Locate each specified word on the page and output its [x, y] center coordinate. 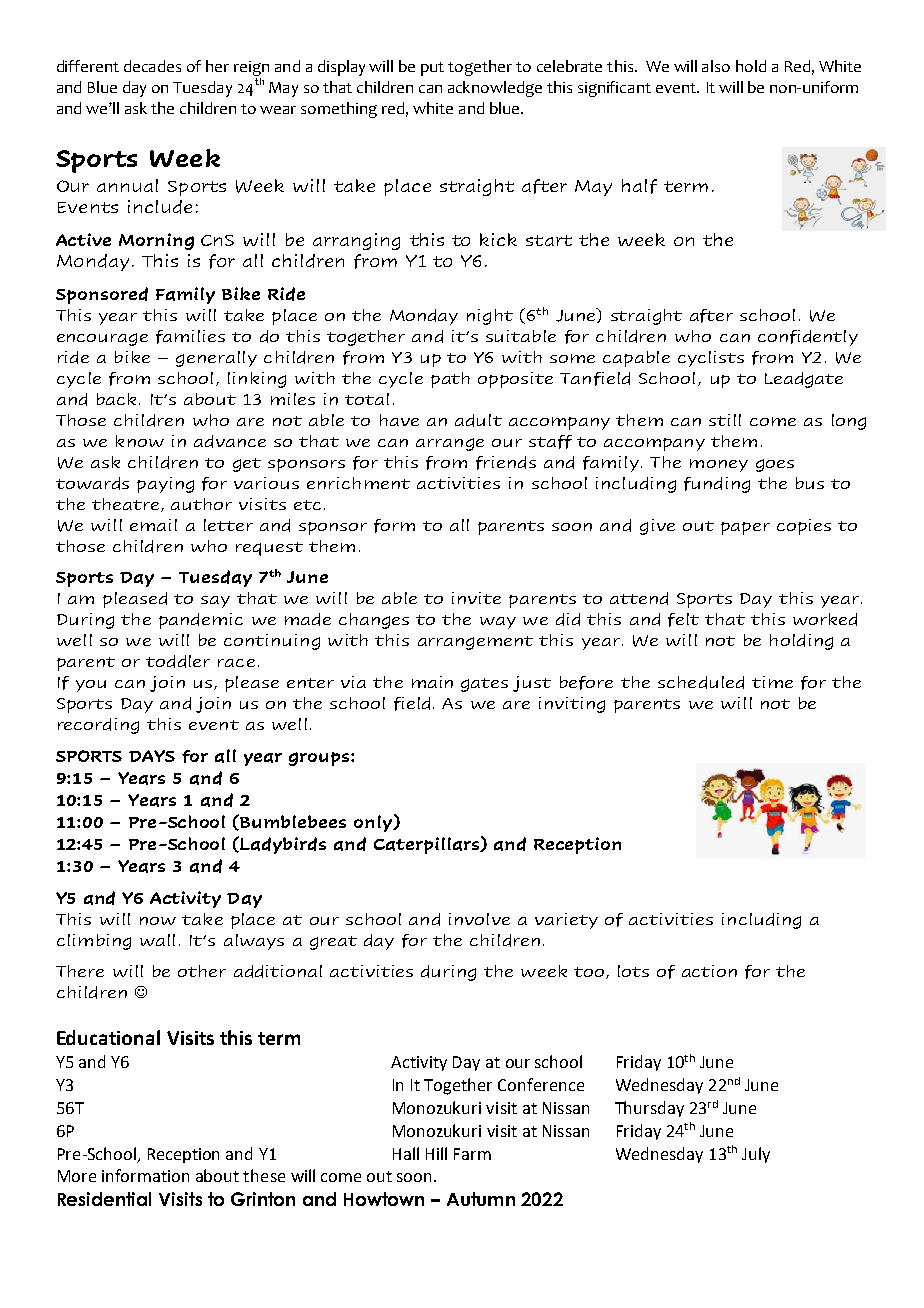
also [716, 66]
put [432, 69]
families [190, 337]
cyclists [711, 359]
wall [157, 940]
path [450, 380]
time [772, 682]
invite [476, 598]
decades [152, 66]
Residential [104, 1199]
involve [479, 919]
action [709, 971]
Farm [472, 1154]
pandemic [201, 621]
